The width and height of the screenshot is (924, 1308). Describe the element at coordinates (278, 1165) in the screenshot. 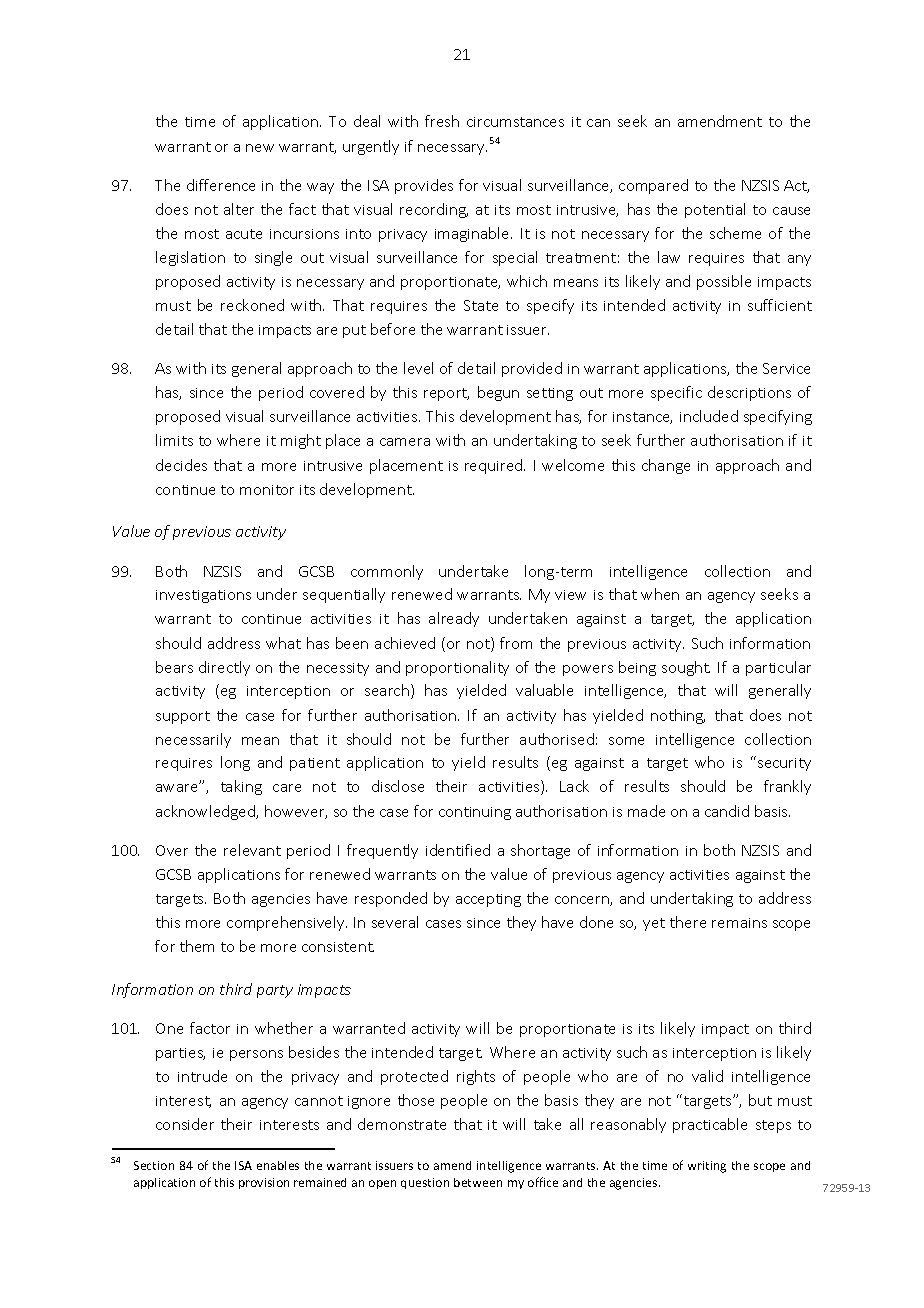

I see `enables` at that location.
